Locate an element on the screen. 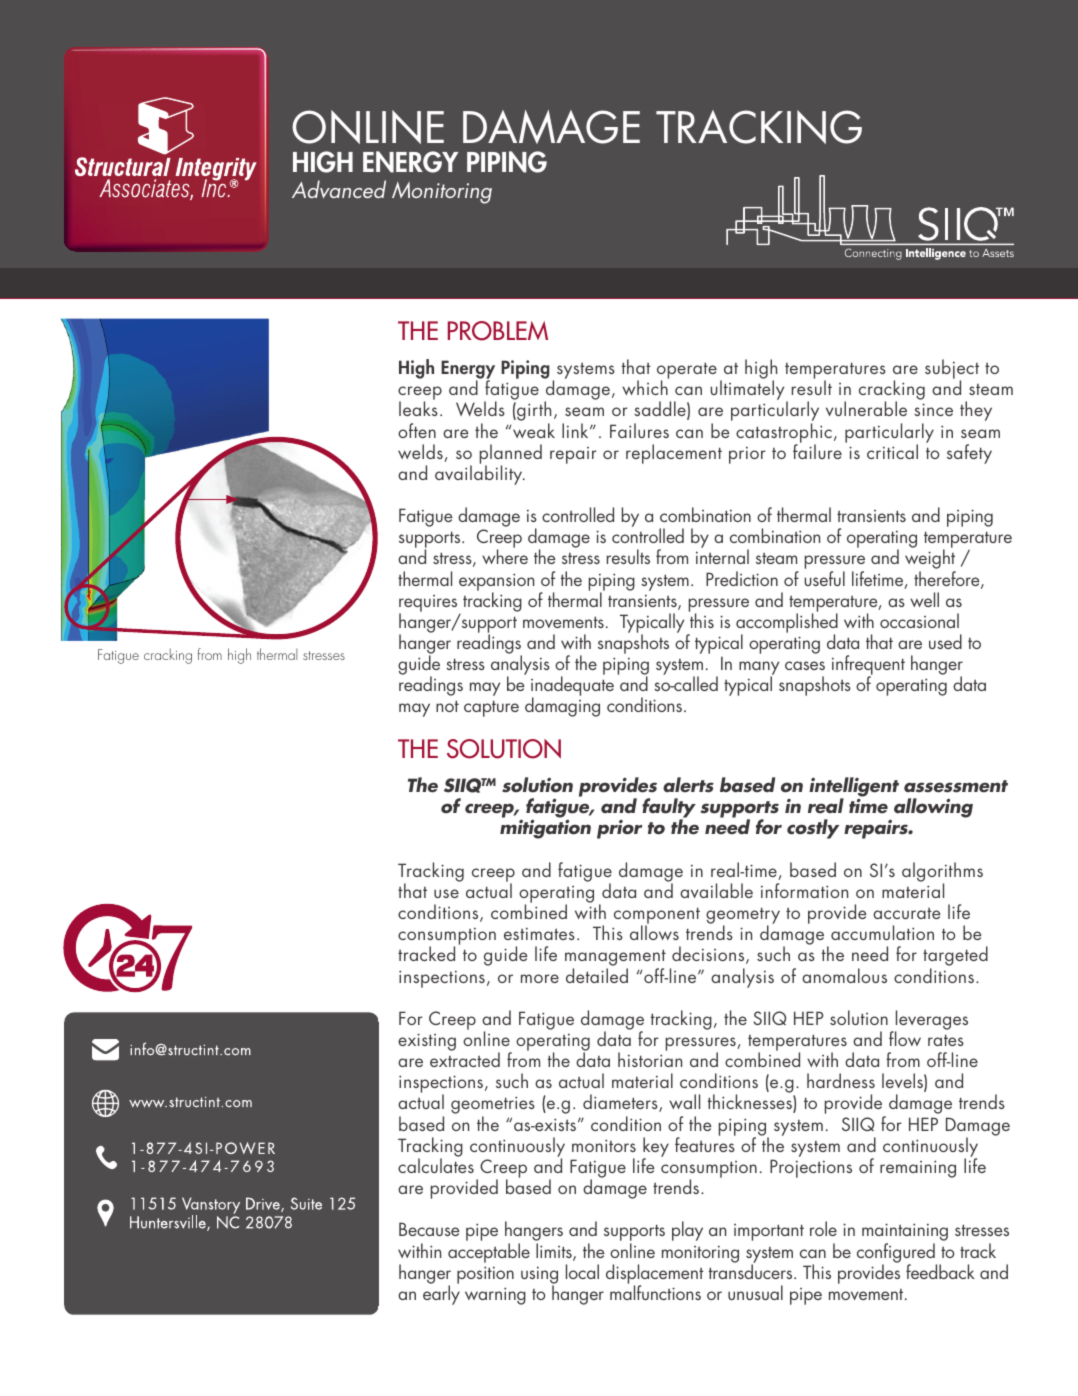 This screenshot has height=1396, width=1078. component is located at coordinates (657, 917).
